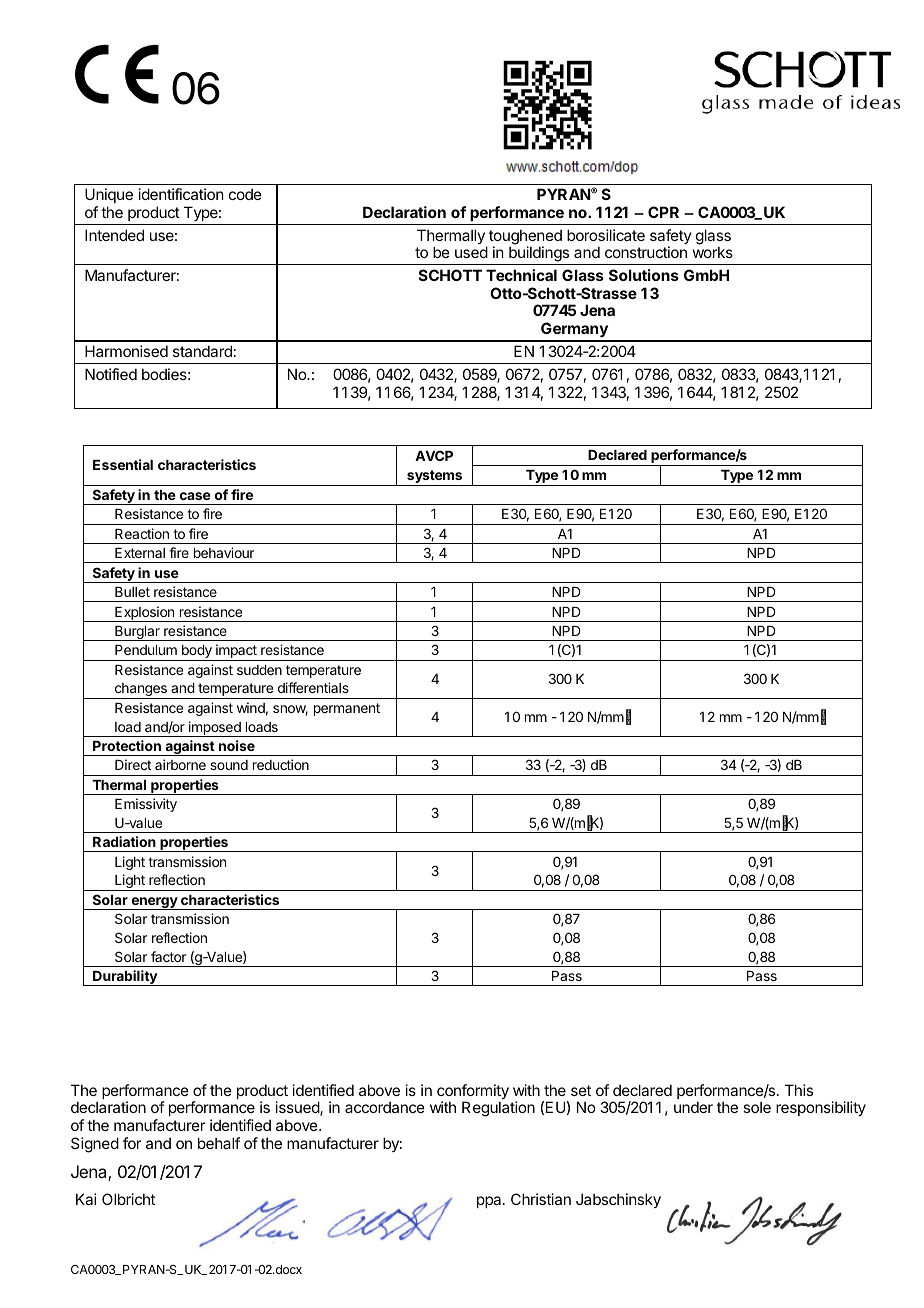 The height and width of the screenshot is (1308, 924). I want to click on behalf, so click(219, 1143).
